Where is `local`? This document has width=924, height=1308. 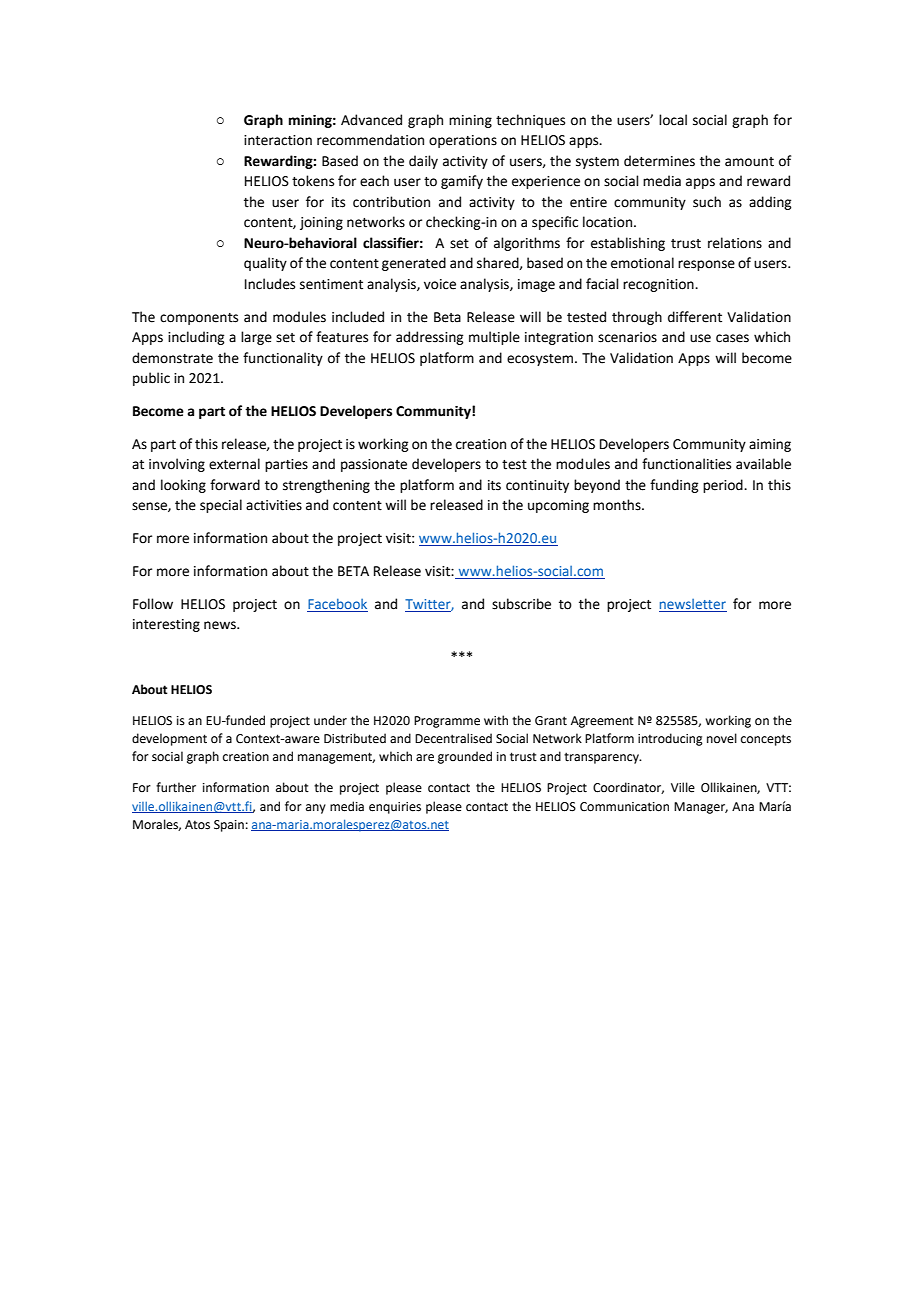 local is located at coordinates (673, 120).
